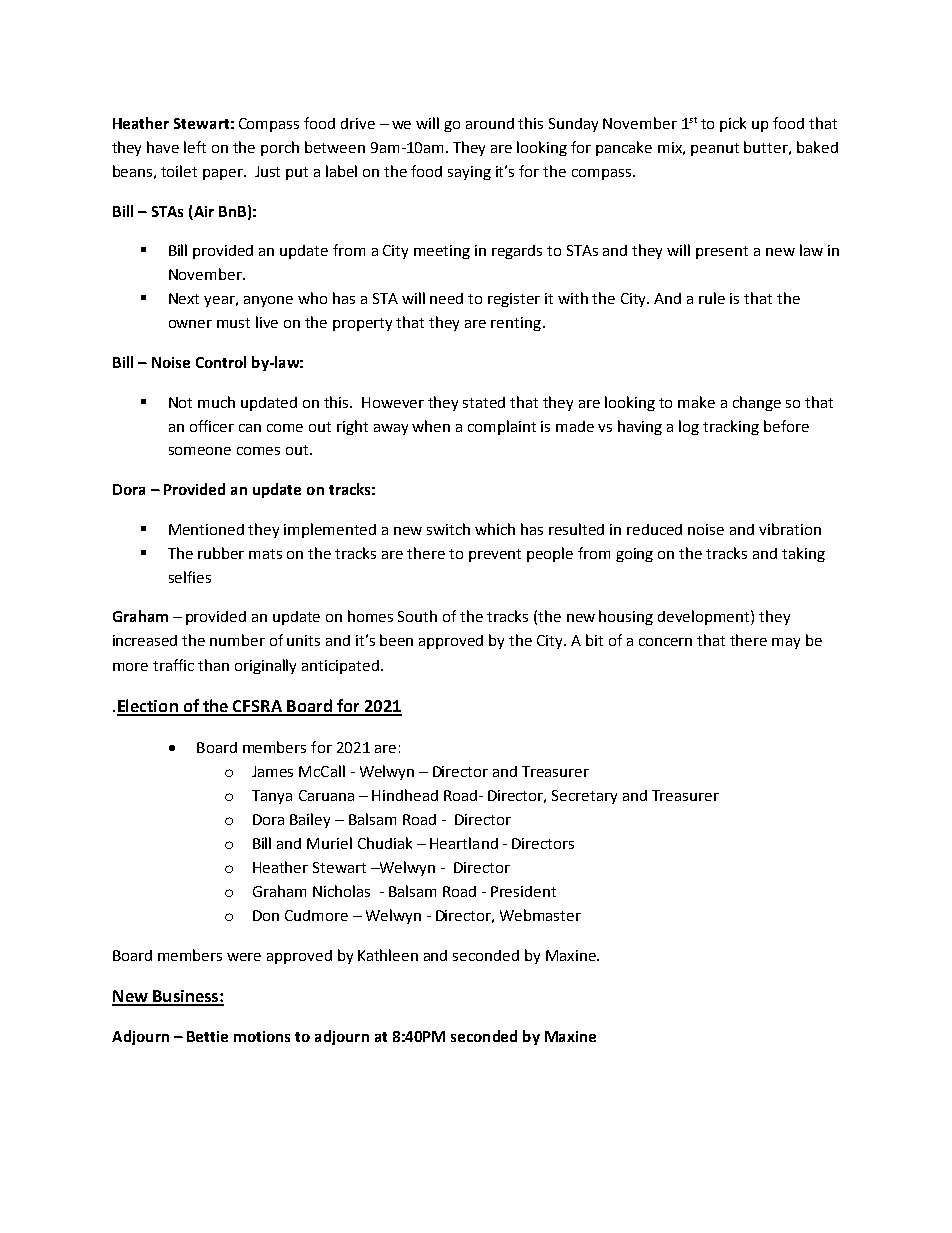 The height and width of the image is (1233, 952). Describe the element at coordinates (388, 955) in the image. I see `Kathleen` at that location.
